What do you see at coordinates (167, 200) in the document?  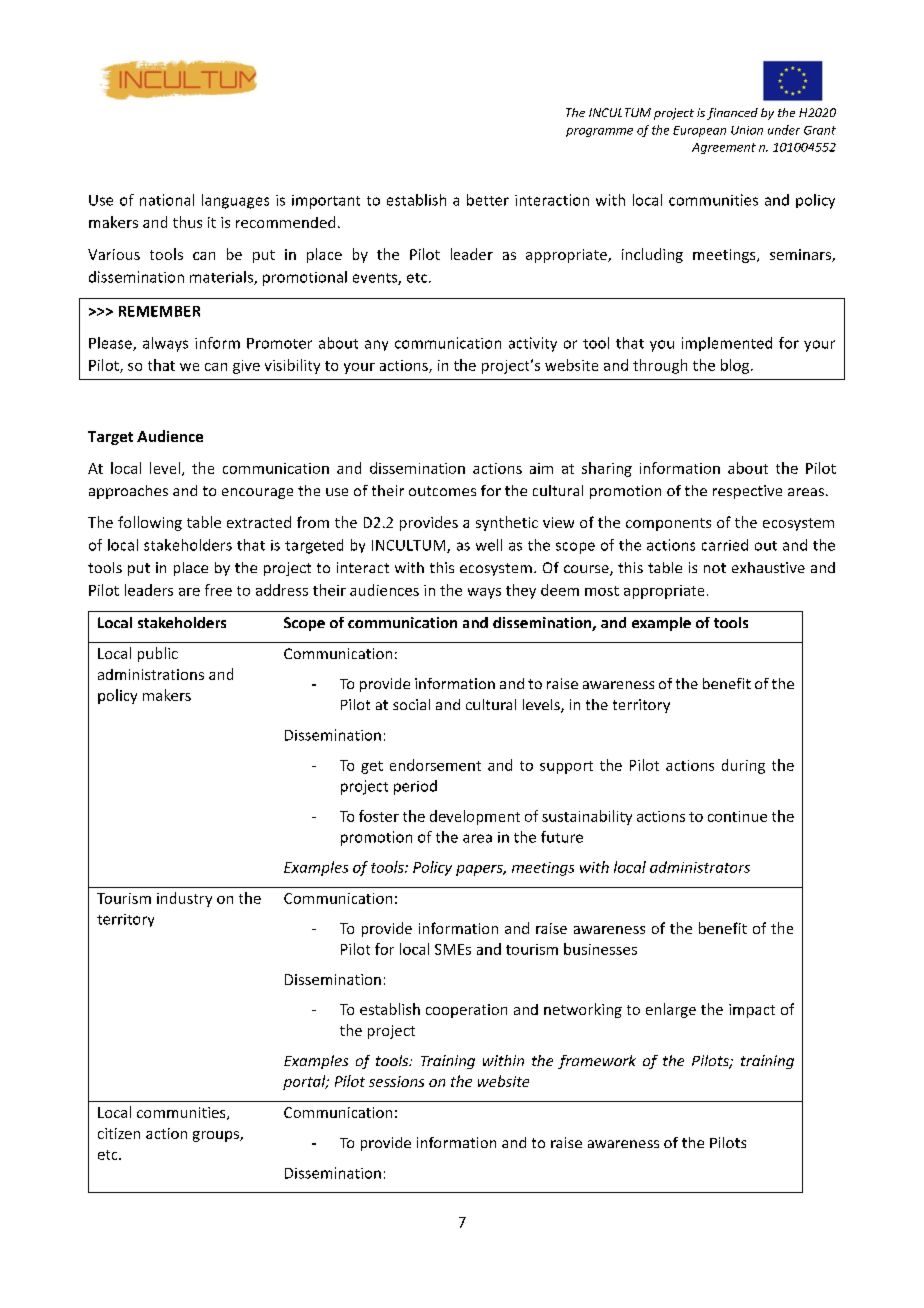 I see `national` at bounding box center [167, 200].
